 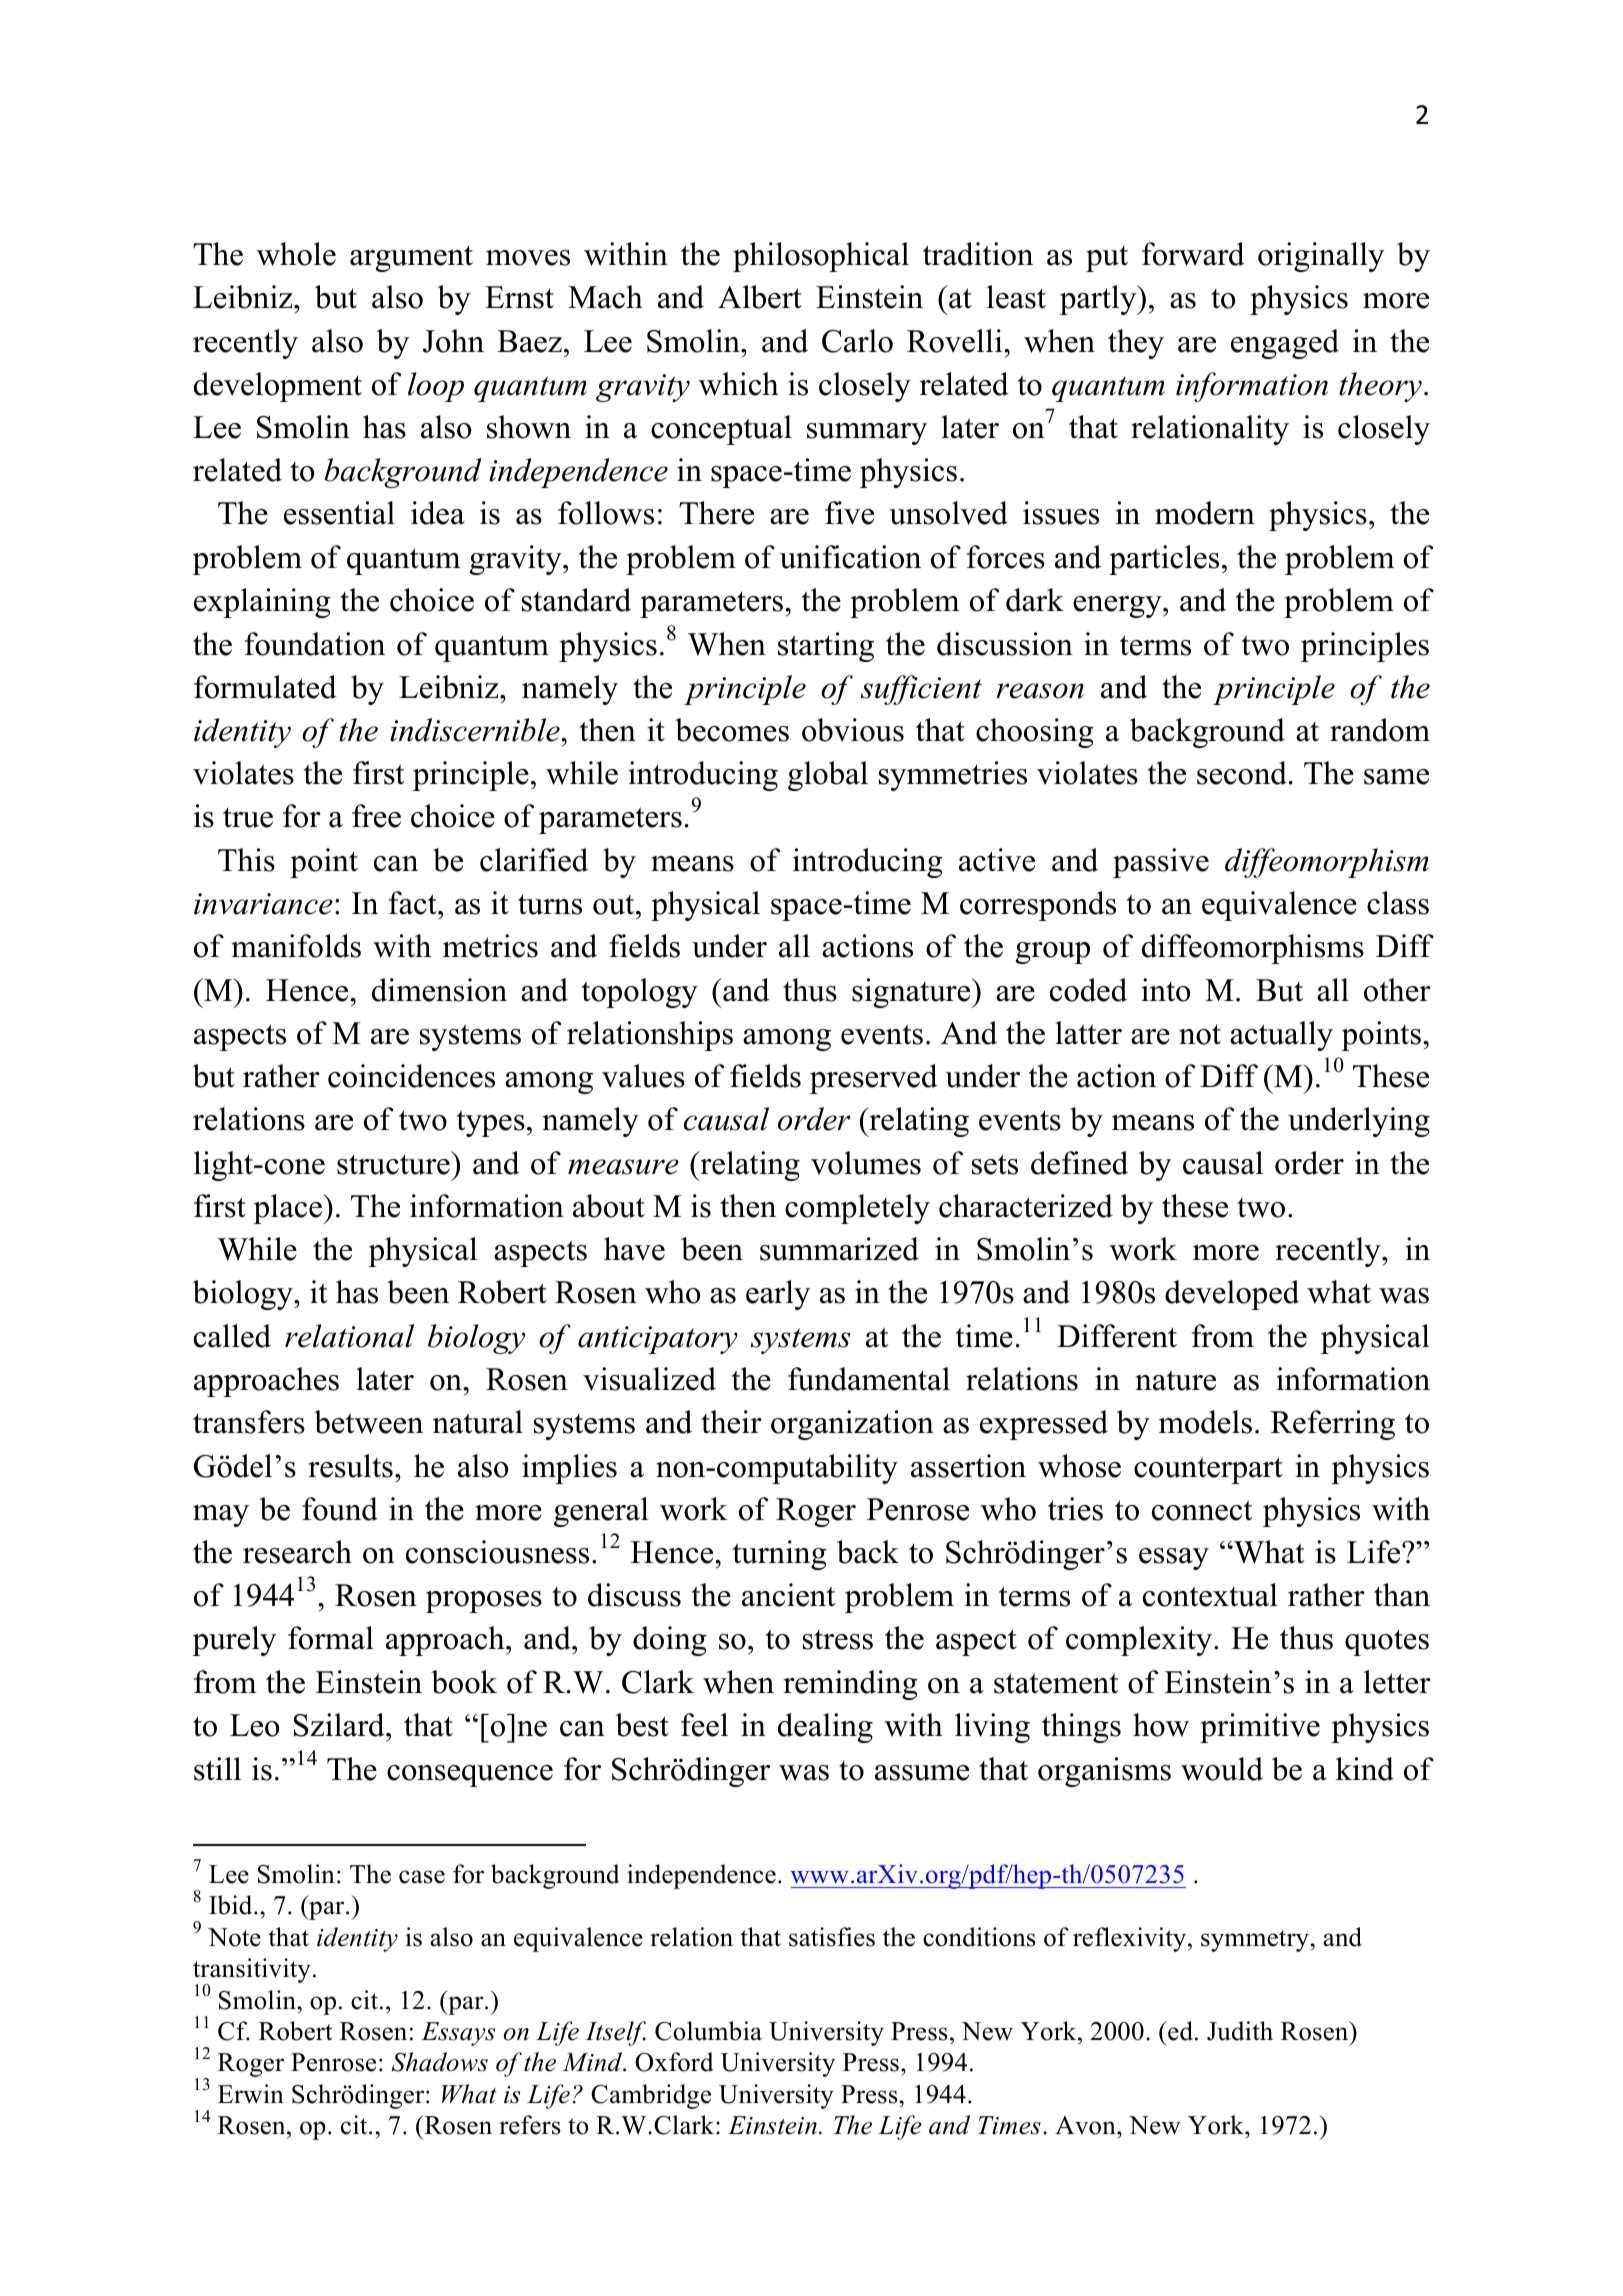 What do you see at coordinates (838, 1640) in the page?
I see `stress` at bounding box center [838, 1640].
